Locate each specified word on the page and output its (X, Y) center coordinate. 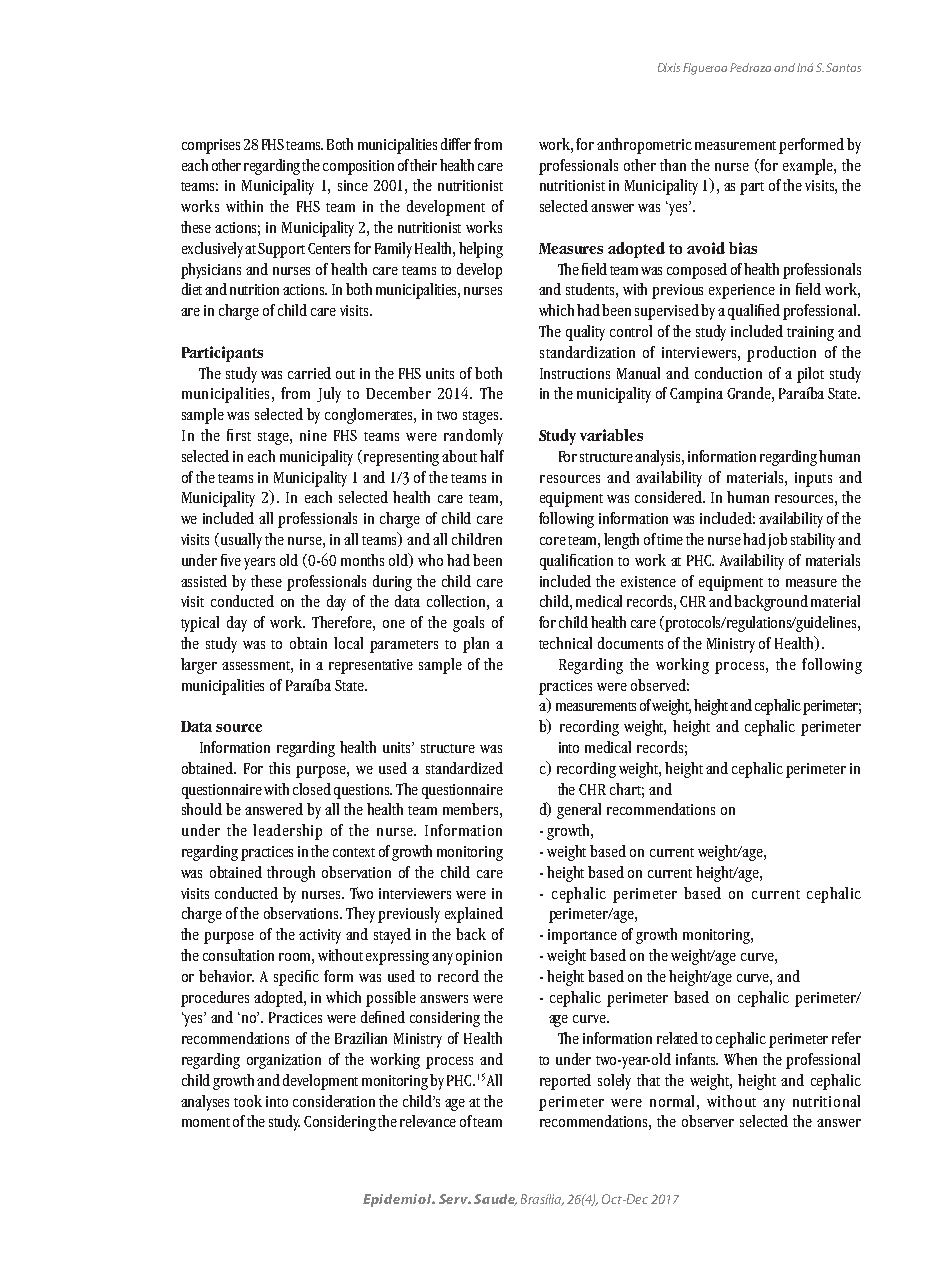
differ (456, 144)
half (492, 456)
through (291, 874)
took (248, 1101)
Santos (843, 67)
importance (582, 936)
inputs (813, 479)
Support (281, 250)
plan (476, 645)
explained (474, 915)
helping (481, 250)
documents (630, 643)
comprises (211, 146)
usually (241, 541)
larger (199, 666)
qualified (754, 312)
